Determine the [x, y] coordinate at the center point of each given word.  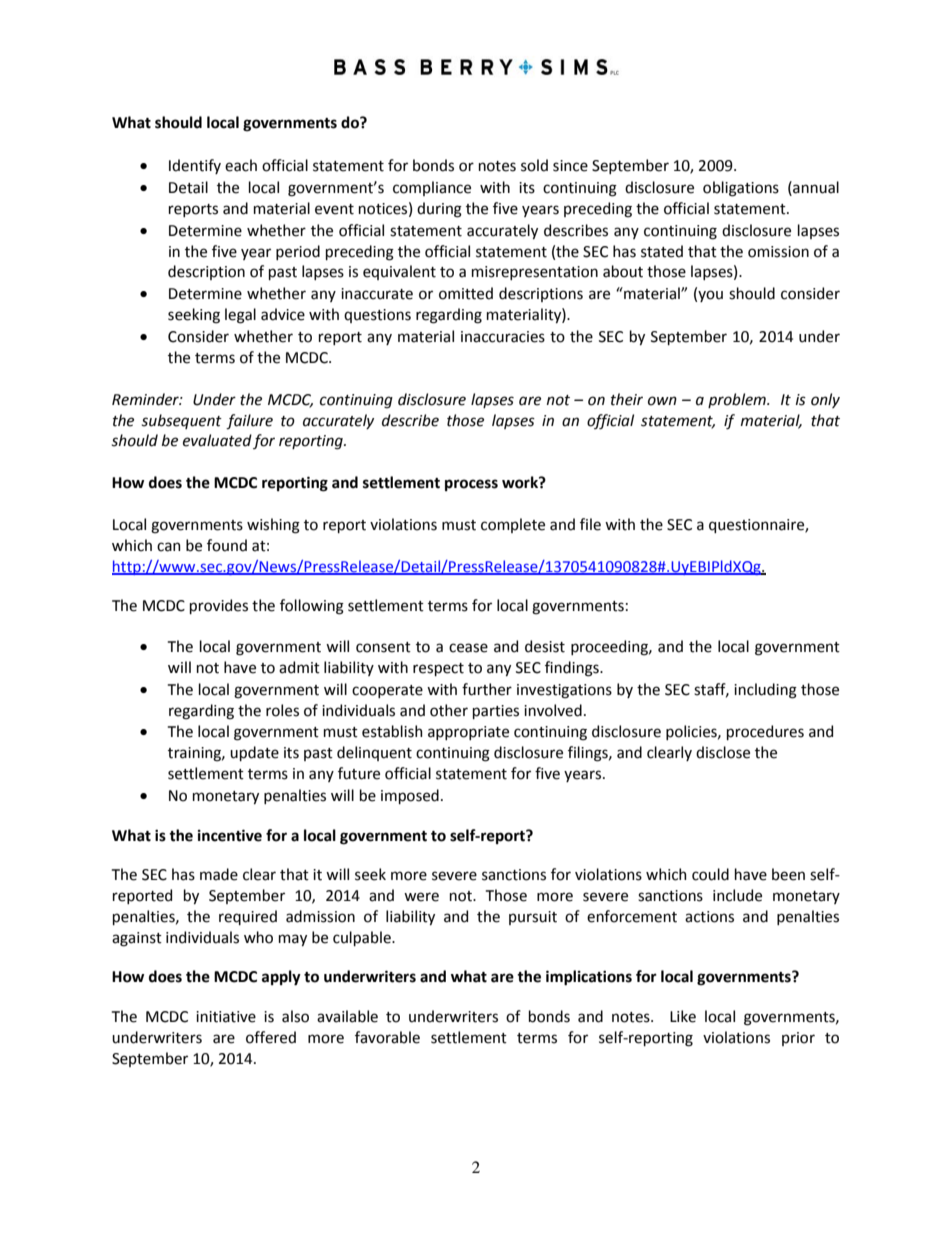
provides [219, 606]
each [241, 165]
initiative [226, 1017]
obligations [741, 189]
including [765, 691]
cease [468, 648]
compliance [432, 188]
